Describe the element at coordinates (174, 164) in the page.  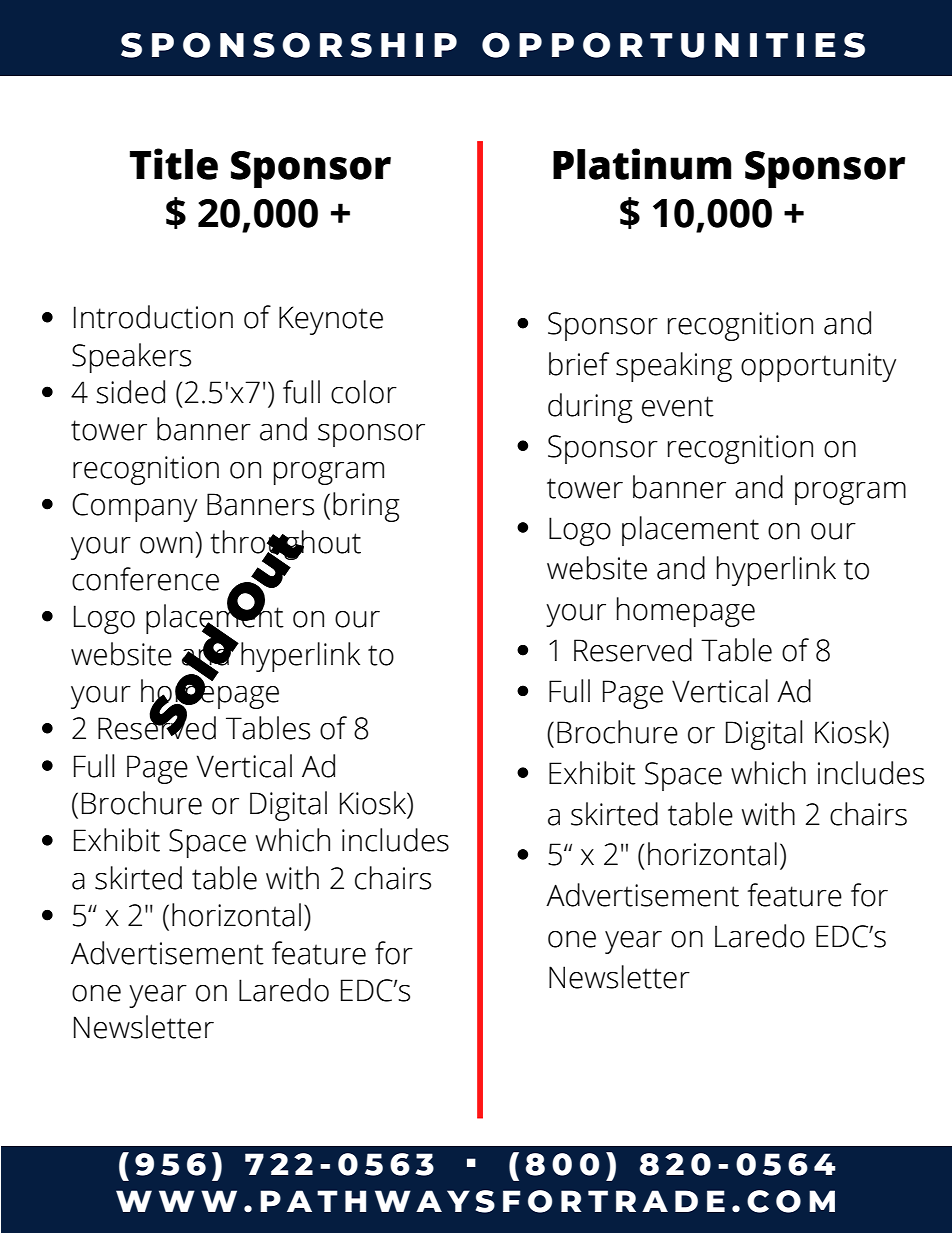
I see `Title` at that location.
